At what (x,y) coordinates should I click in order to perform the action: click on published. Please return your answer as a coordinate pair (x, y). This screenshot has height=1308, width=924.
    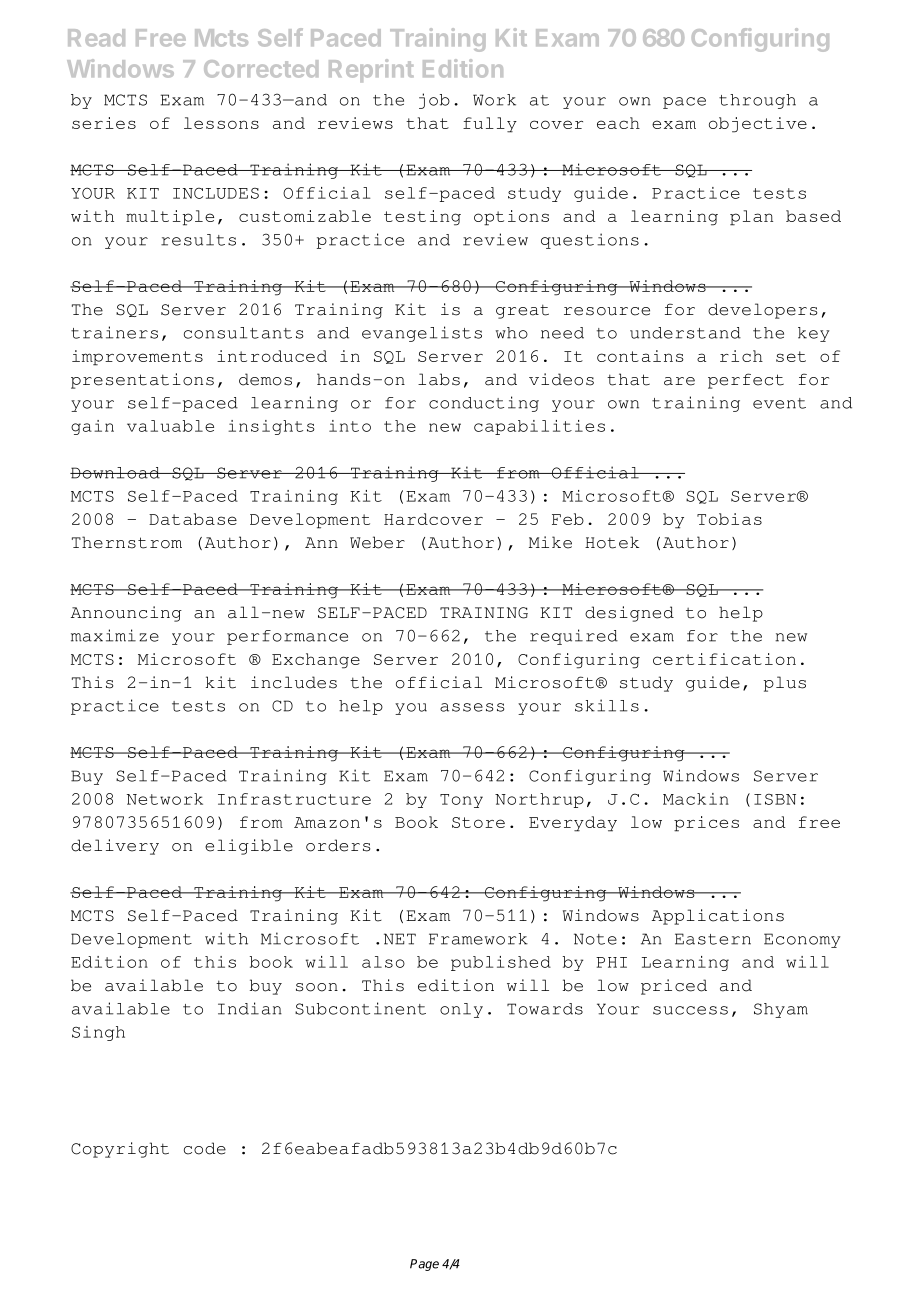
    Looking at the image, I should click on (501, 963).
